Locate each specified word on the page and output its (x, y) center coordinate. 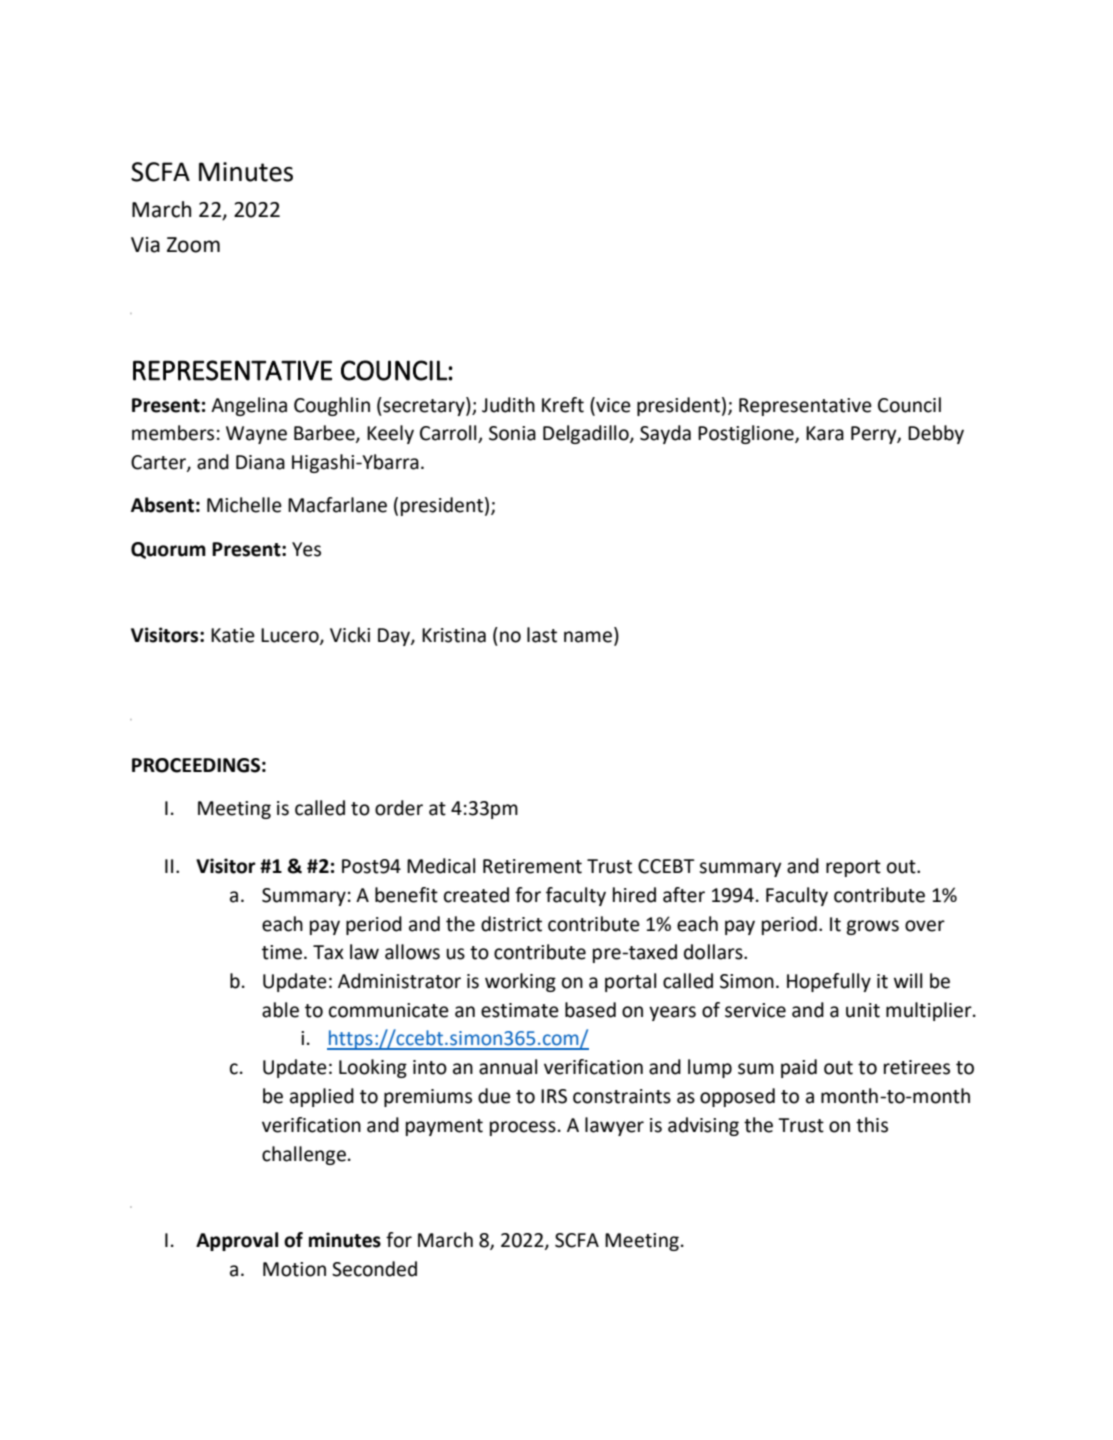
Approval (237, 1241)
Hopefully (829, 982)
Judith (508, 405)
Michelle (244, 505)
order (399, 808)
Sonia (512, 433)
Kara (825, 433)
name (588, 637)
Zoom (193, 245)
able (280, 1010)
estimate (520, 1010)
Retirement (532, 866)
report (853, 868)
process (523, 1128)
